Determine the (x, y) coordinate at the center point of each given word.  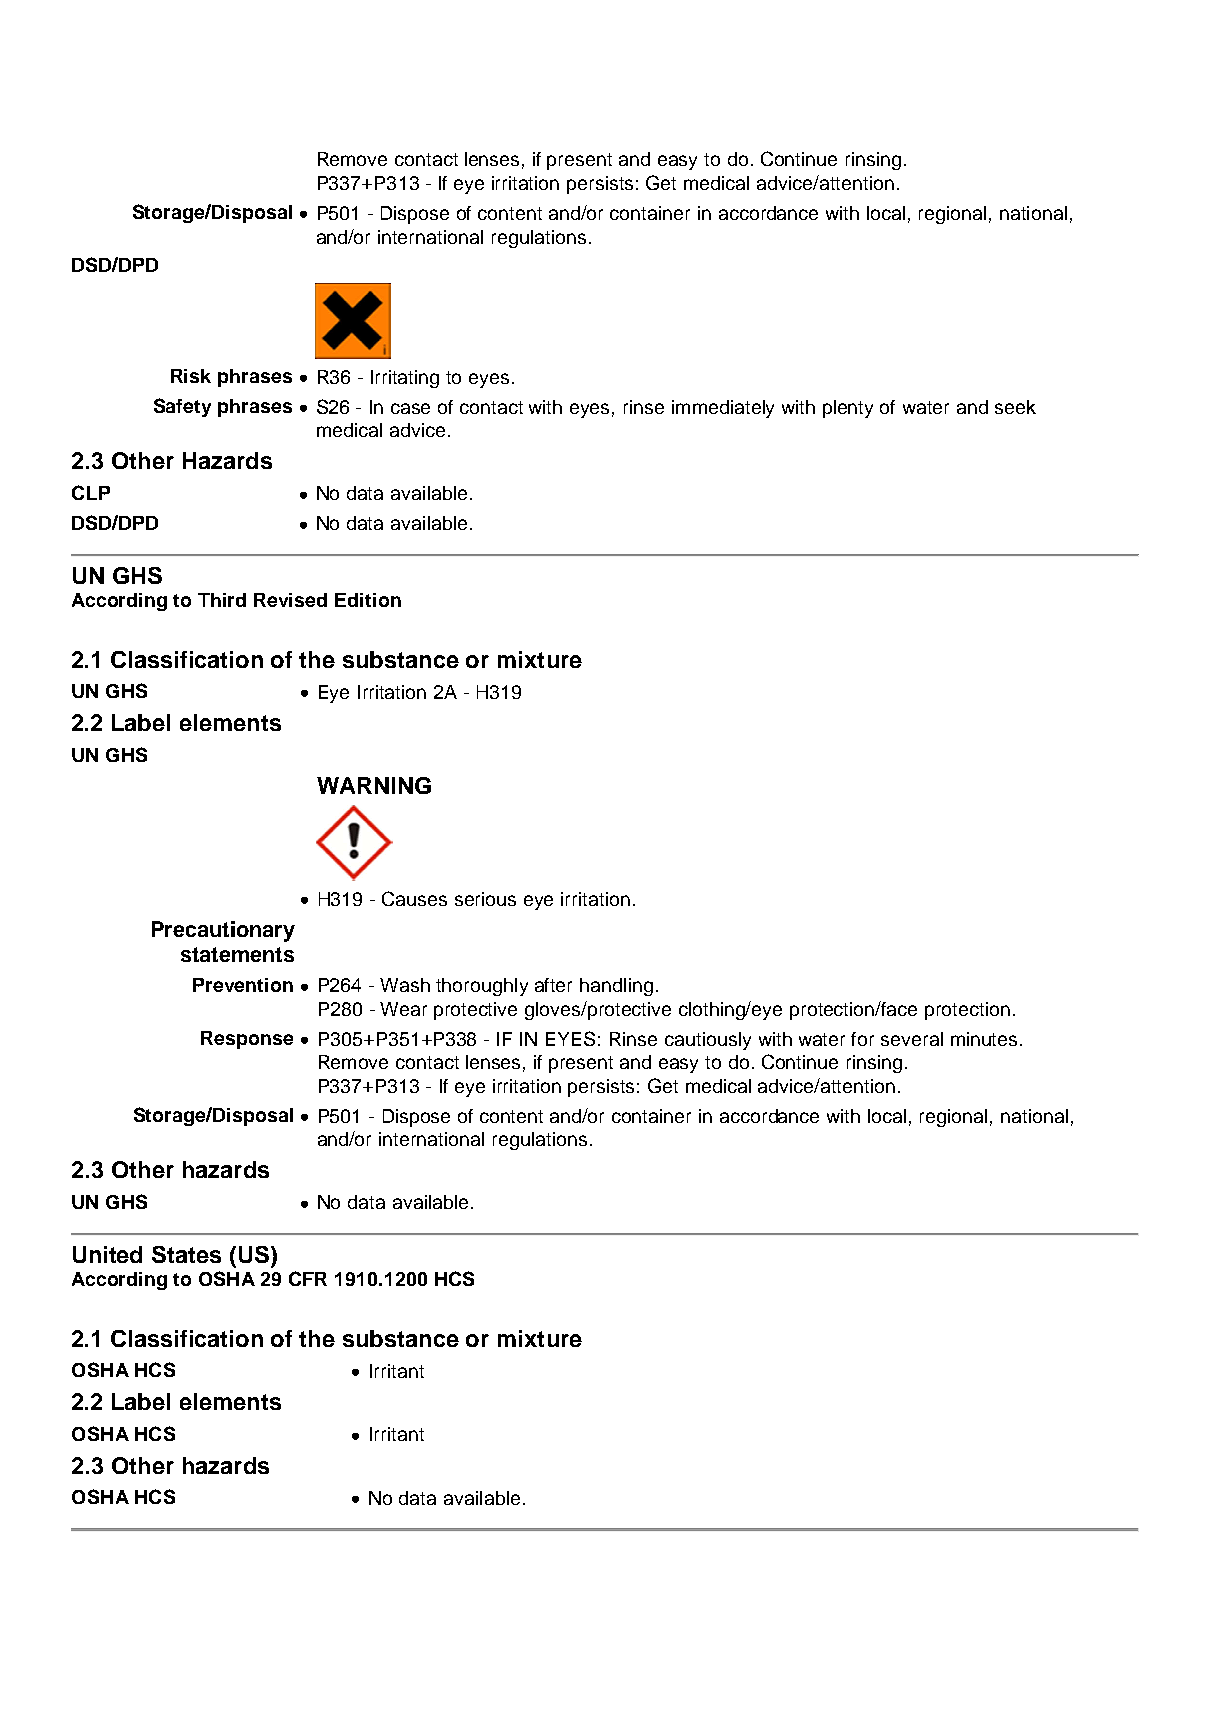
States (186, 1254)
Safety (182, 407)
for (862, 1039)
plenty (848, 409)
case (410, 408)
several (912, 1039)
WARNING (374, 785)
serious (485, 899)
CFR (308, 1278)
